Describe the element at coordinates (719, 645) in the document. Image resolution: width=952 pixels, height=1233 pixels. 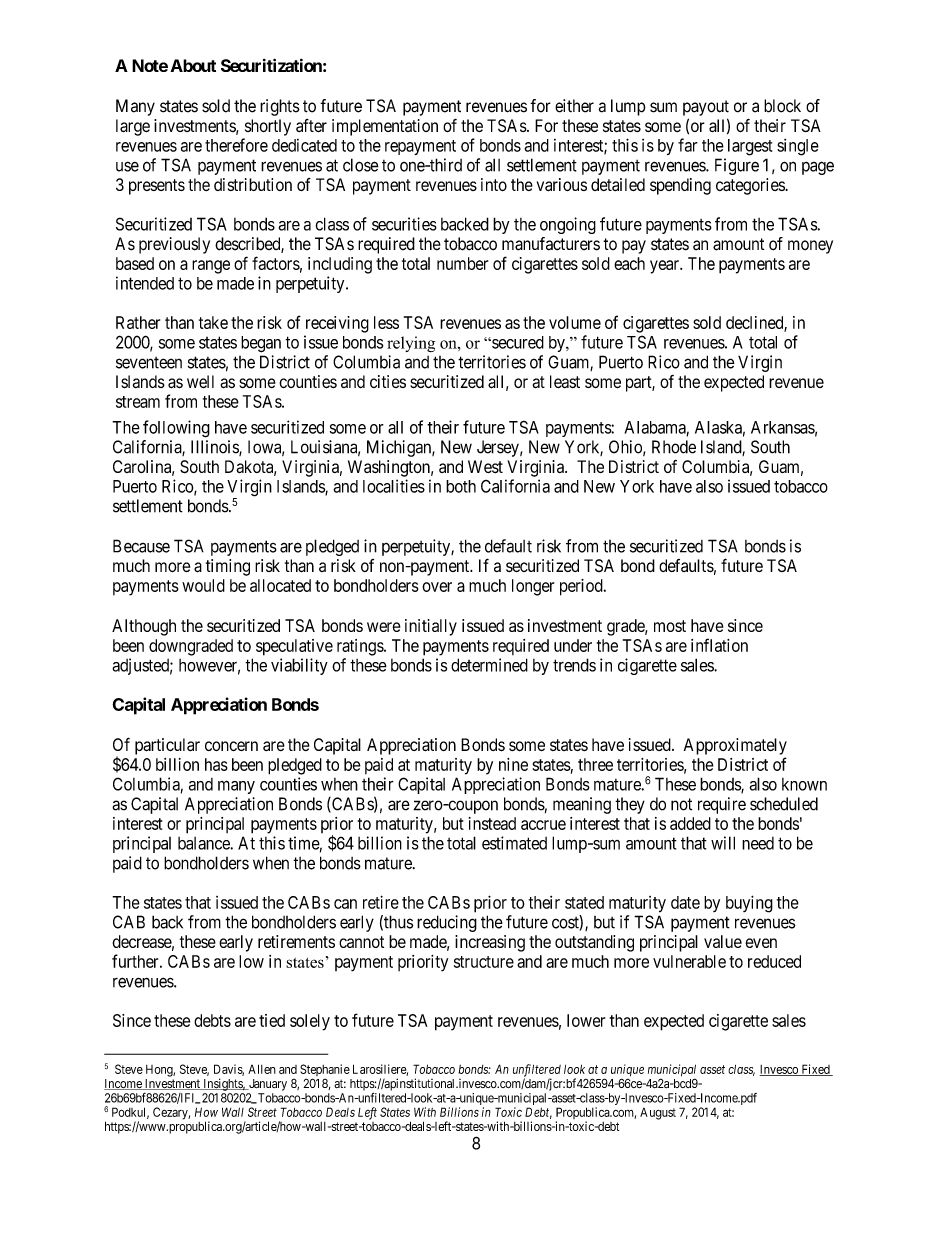
I see `inflation` at that location.
